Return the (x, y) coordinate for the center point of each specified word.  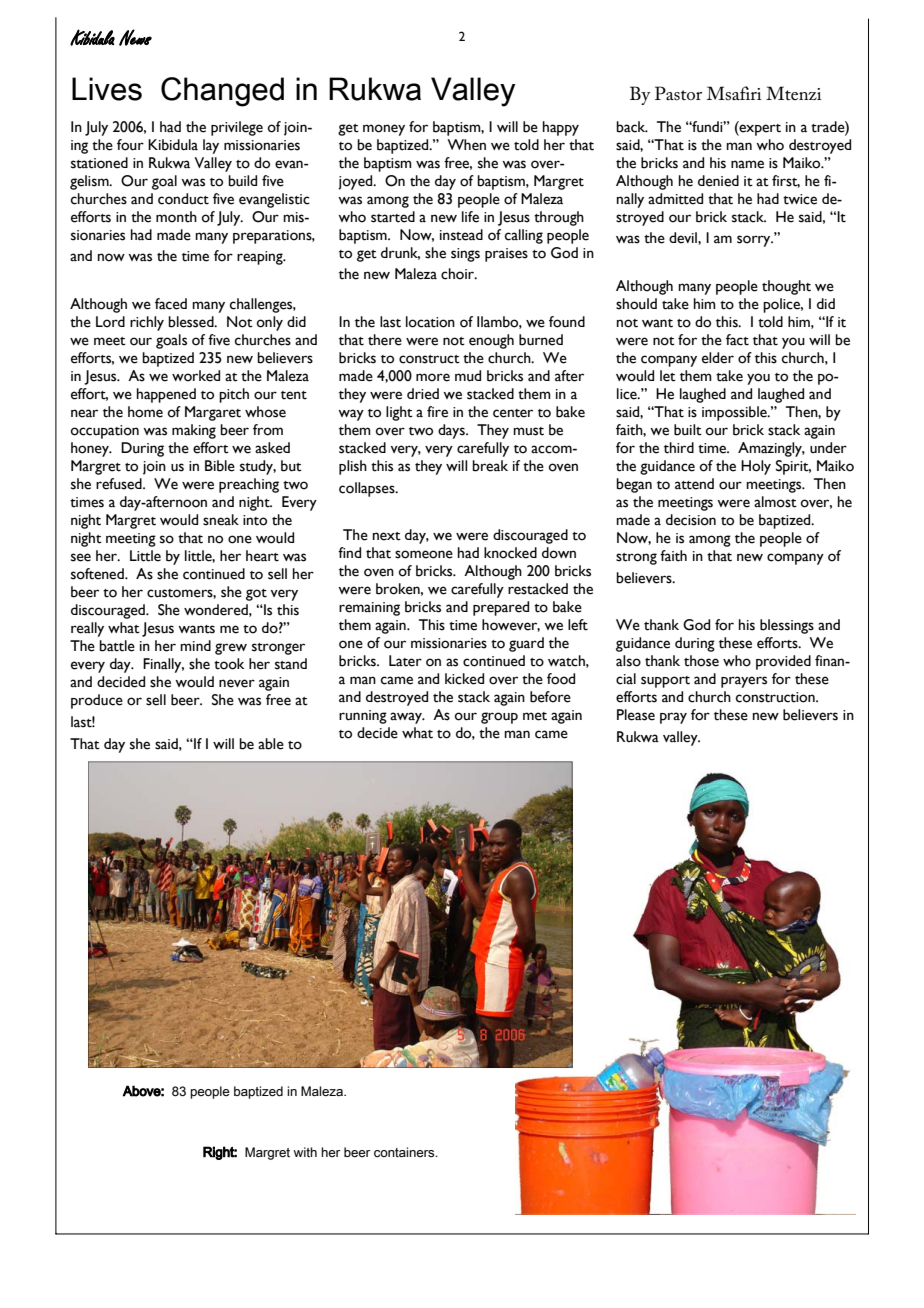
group (499, 718)
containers (405, 1152)
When (466, 145)
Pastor (678, 93)
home (145, 412)
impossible (735, 413)
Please (636, 715)
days (452, 431)
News (135, 37)
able (271, 744)
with (305, 1152)
